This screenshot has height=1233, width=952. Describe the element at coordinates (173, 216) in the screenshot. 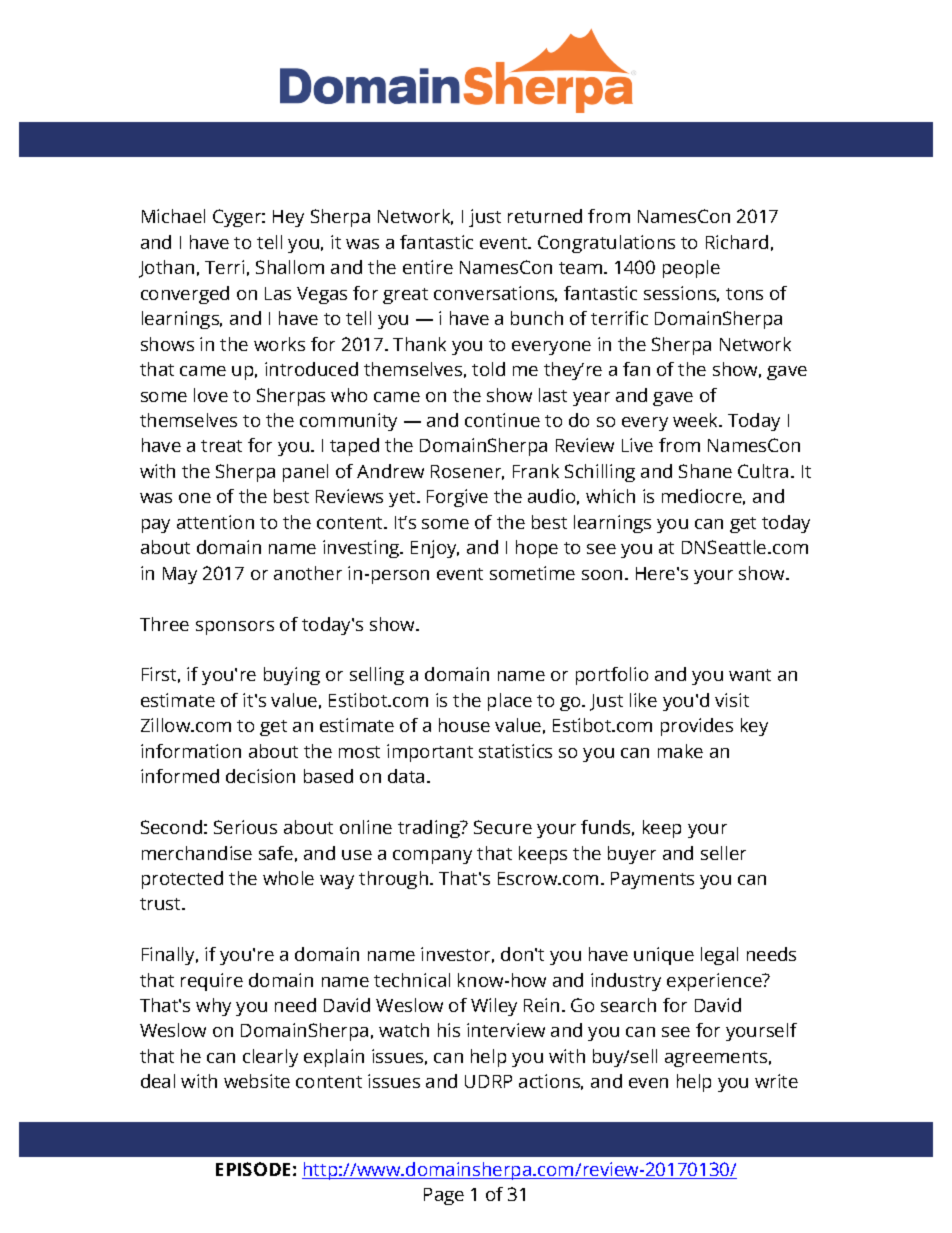

I see `Michael` at that location.
